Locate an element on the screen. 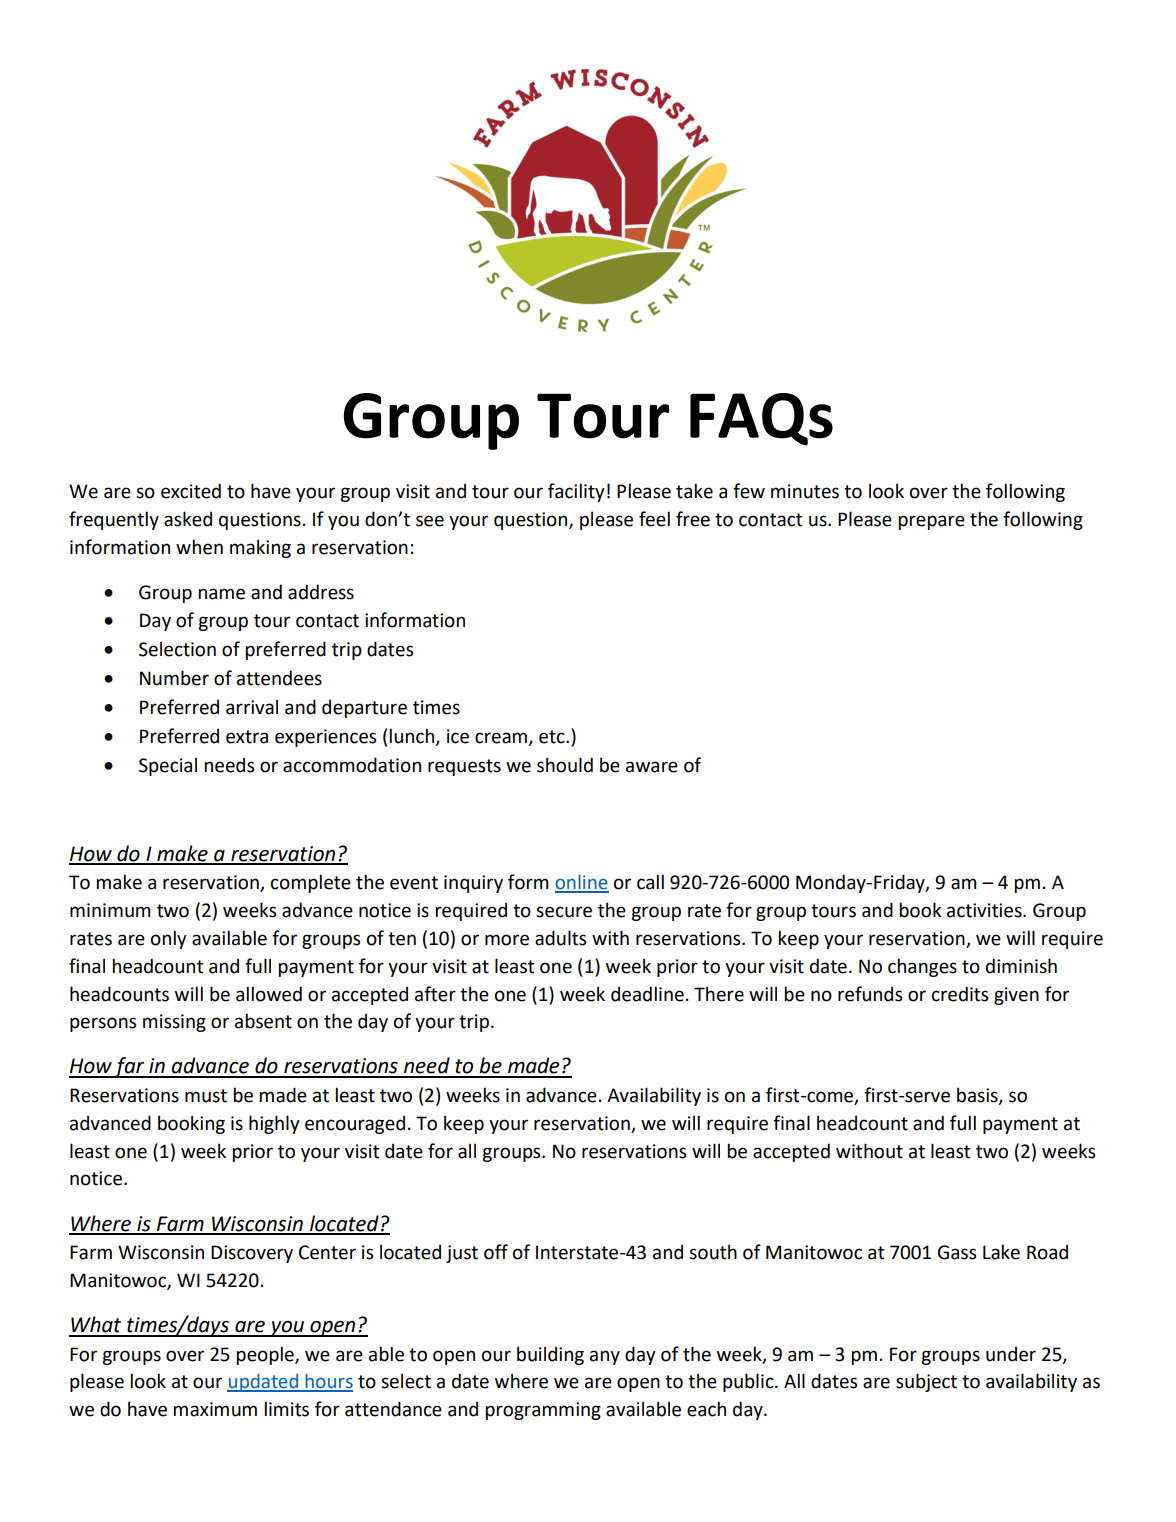 Image resolution: width=1176 pixels, height=1522 pixels. asked is located at coordinates (188, 519).
